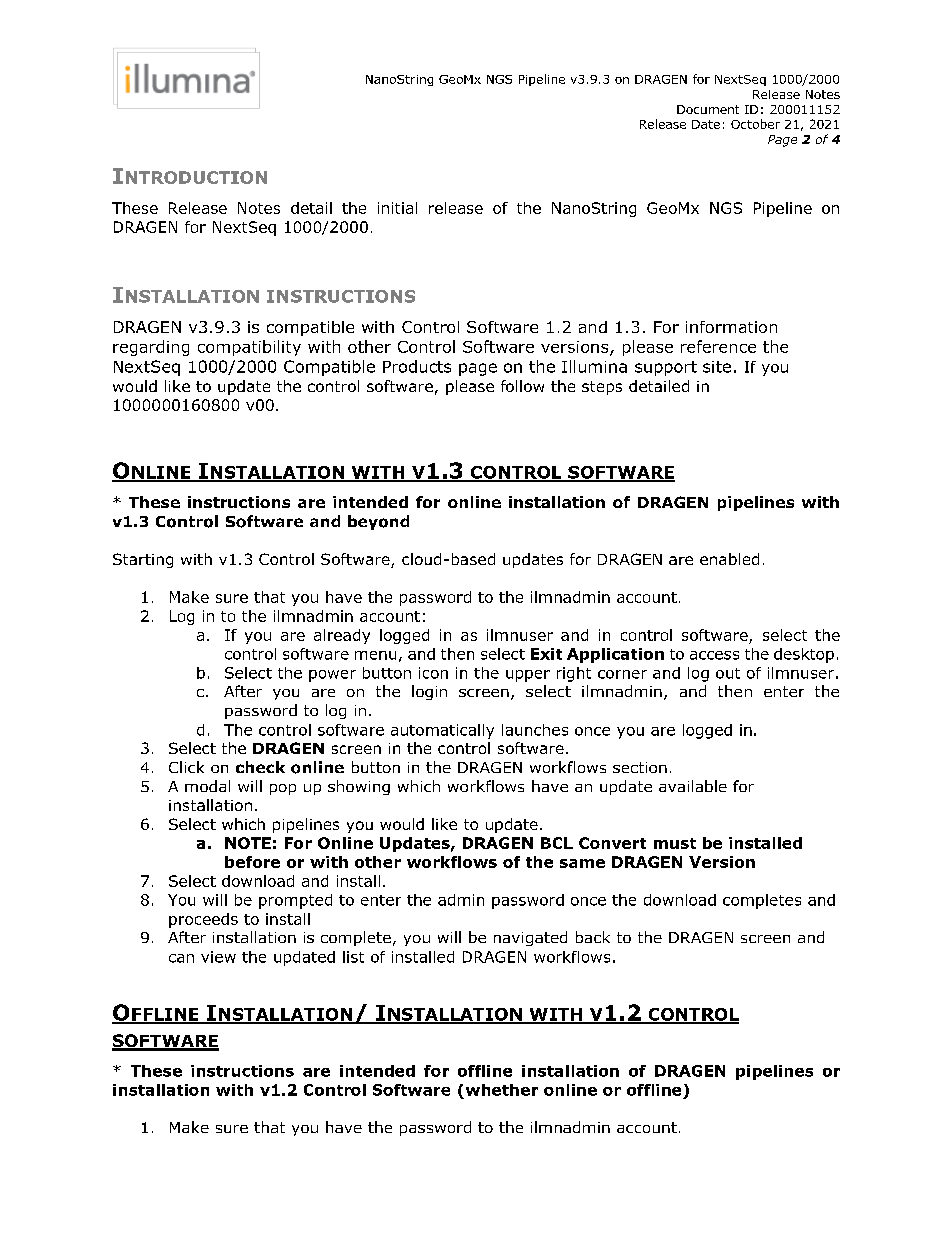 The image size is (952, 1233). I want to click on enabled, so click(729, 559).
